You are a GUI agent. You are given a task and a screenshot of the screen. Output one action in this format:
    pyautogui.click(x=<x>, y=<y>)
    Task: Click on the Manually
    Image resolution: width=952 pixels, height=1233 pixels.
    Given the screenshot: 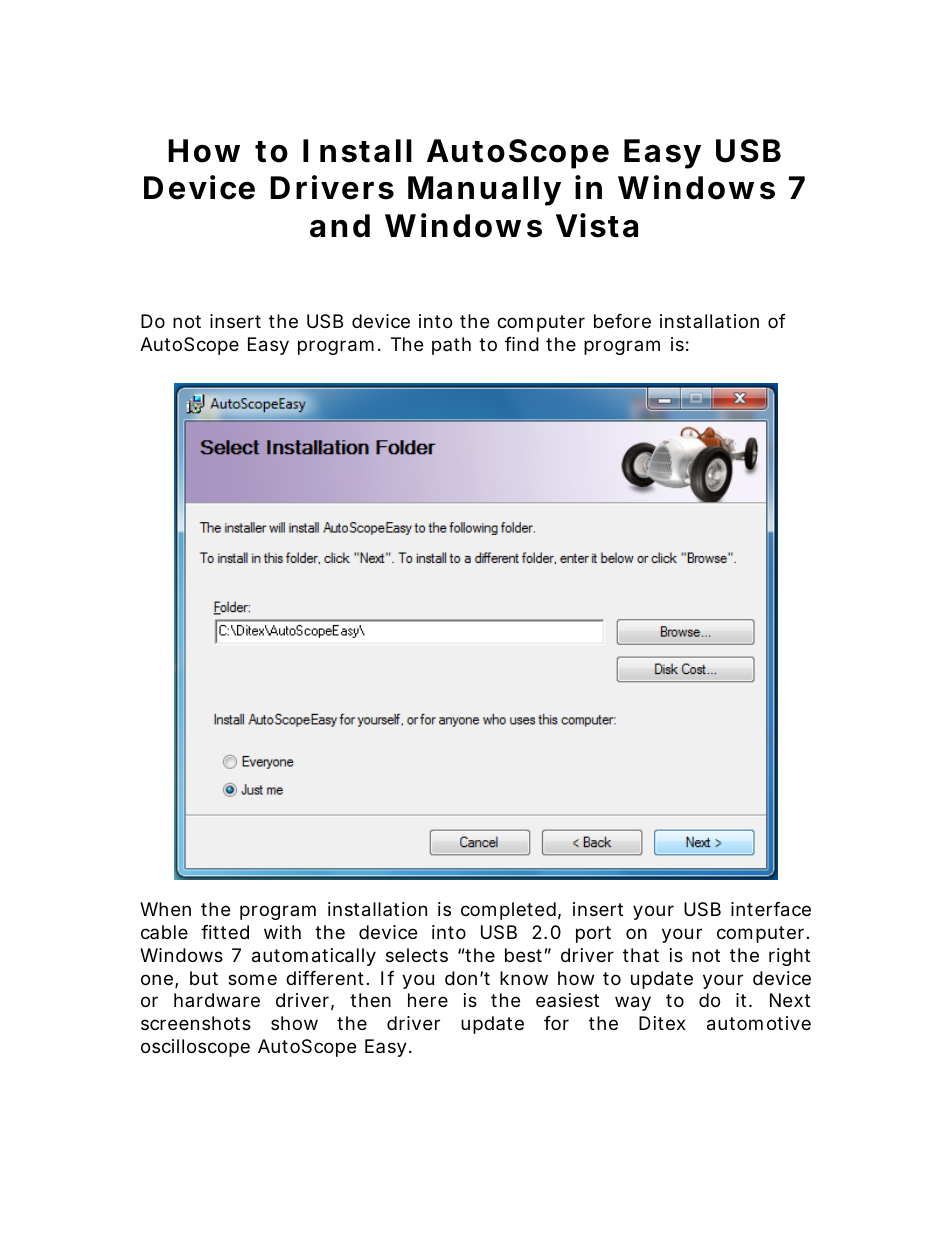 What is the action you would take?
    pyautogui.click(x=484, y=191)
